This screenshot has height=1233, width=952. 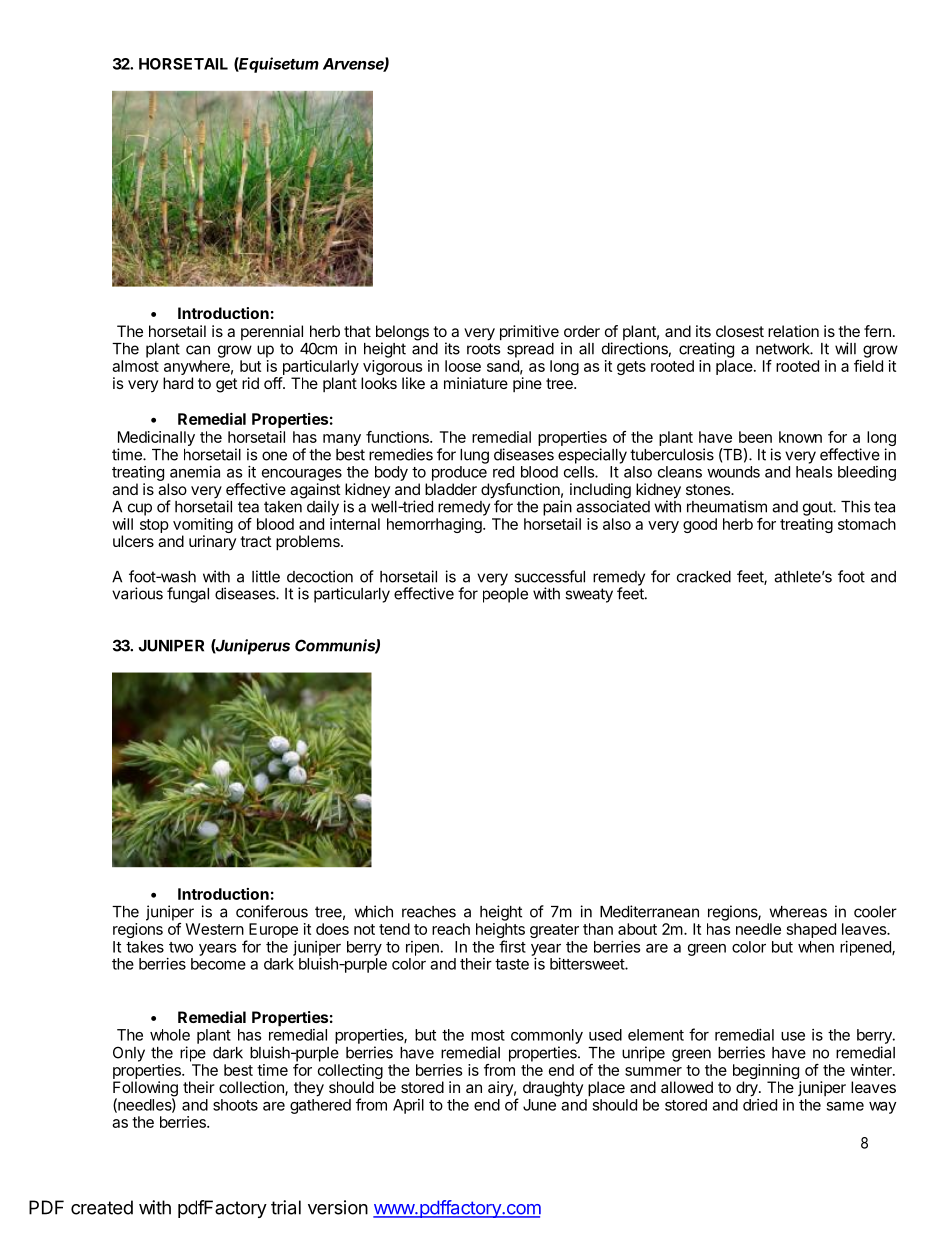 What do you see at coordinates (272, 911) in the screenshot?
I see `coniferous` at bounding box center [272, 911].
